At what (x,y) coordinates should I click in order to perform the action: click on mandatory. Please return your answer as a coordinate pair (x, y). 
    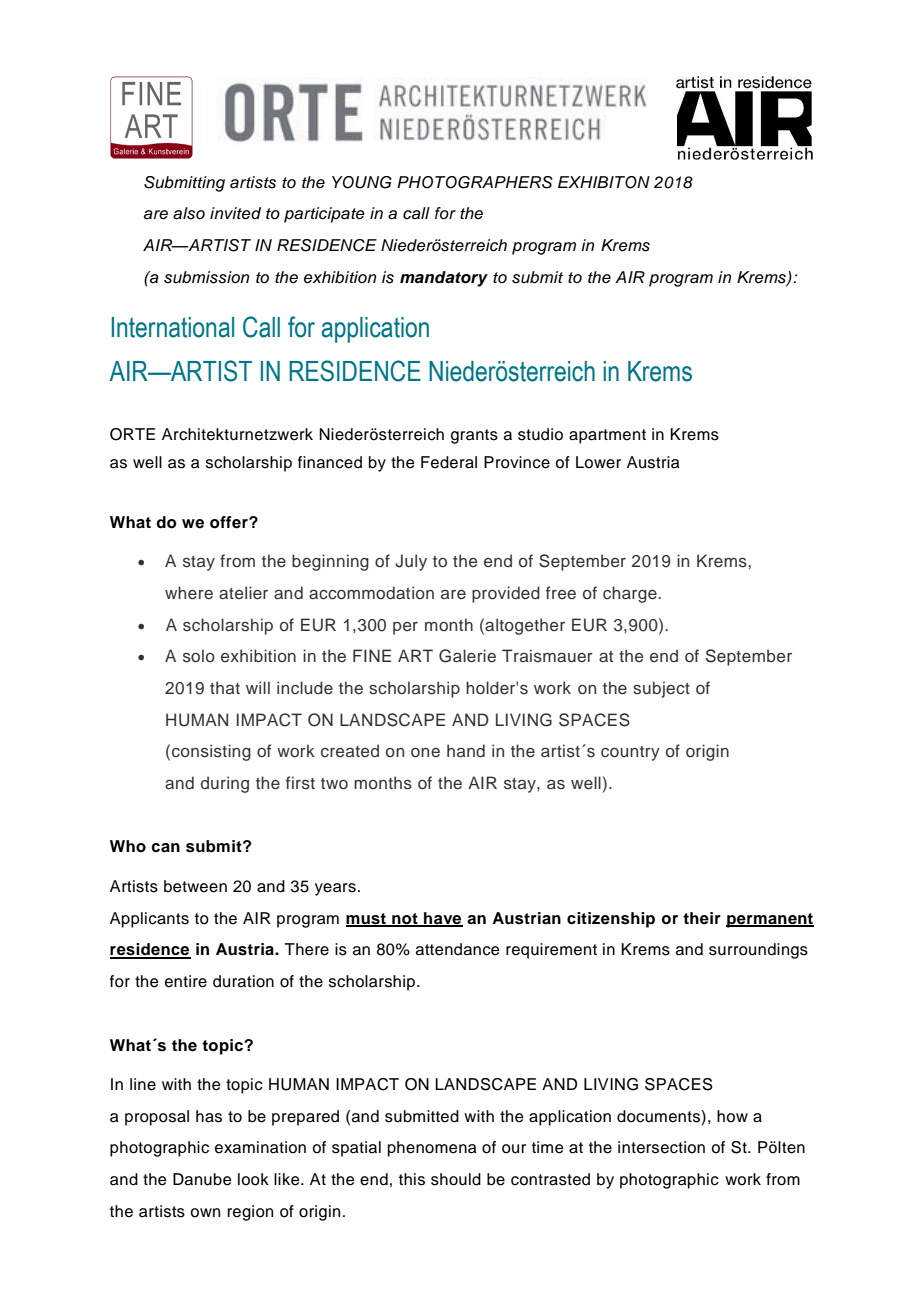
    Looking at the image, I should click on (444, 279).
